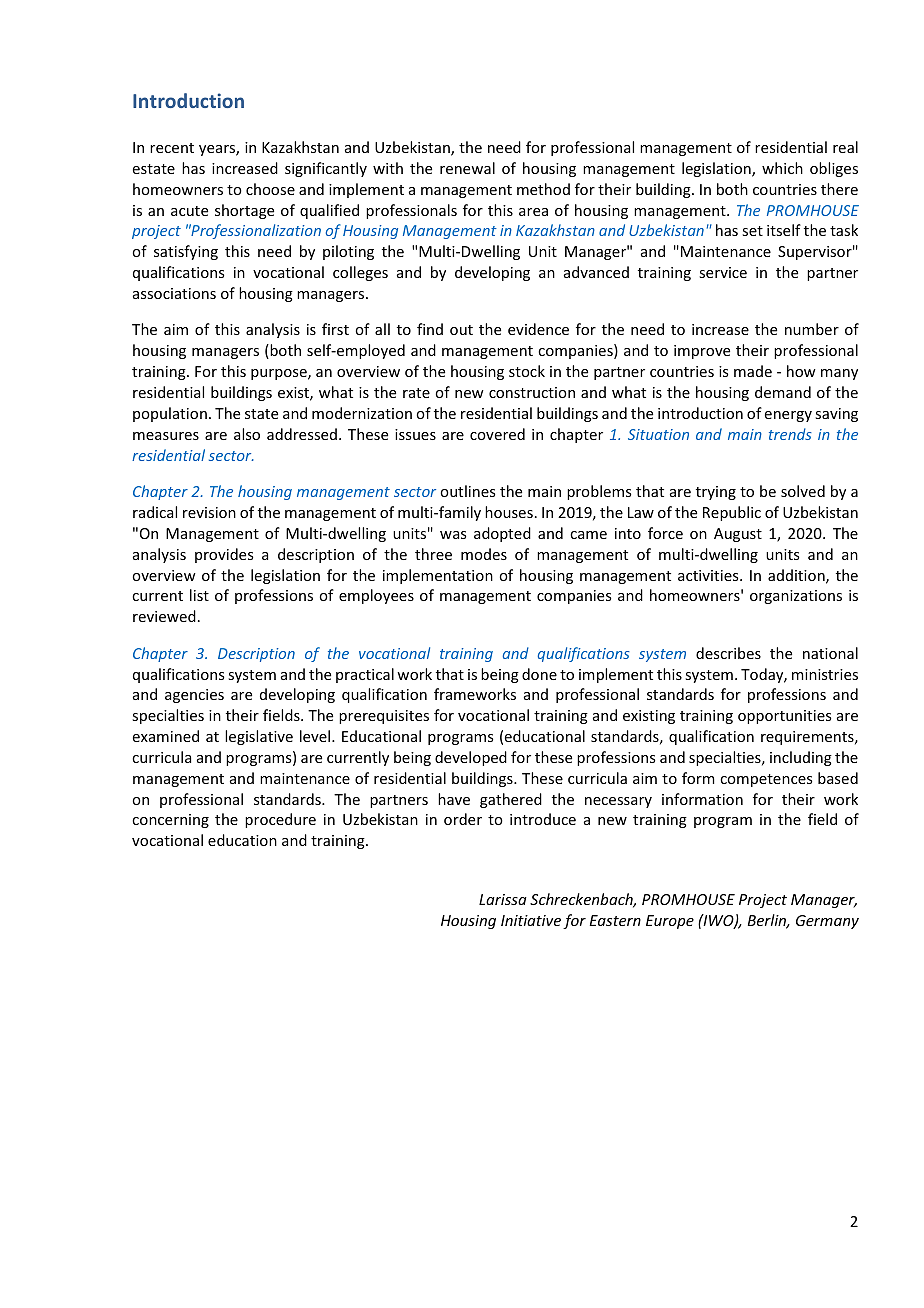  Describe the element at coordinates (539, 674) in the screenshot. I see `done` at that location.
